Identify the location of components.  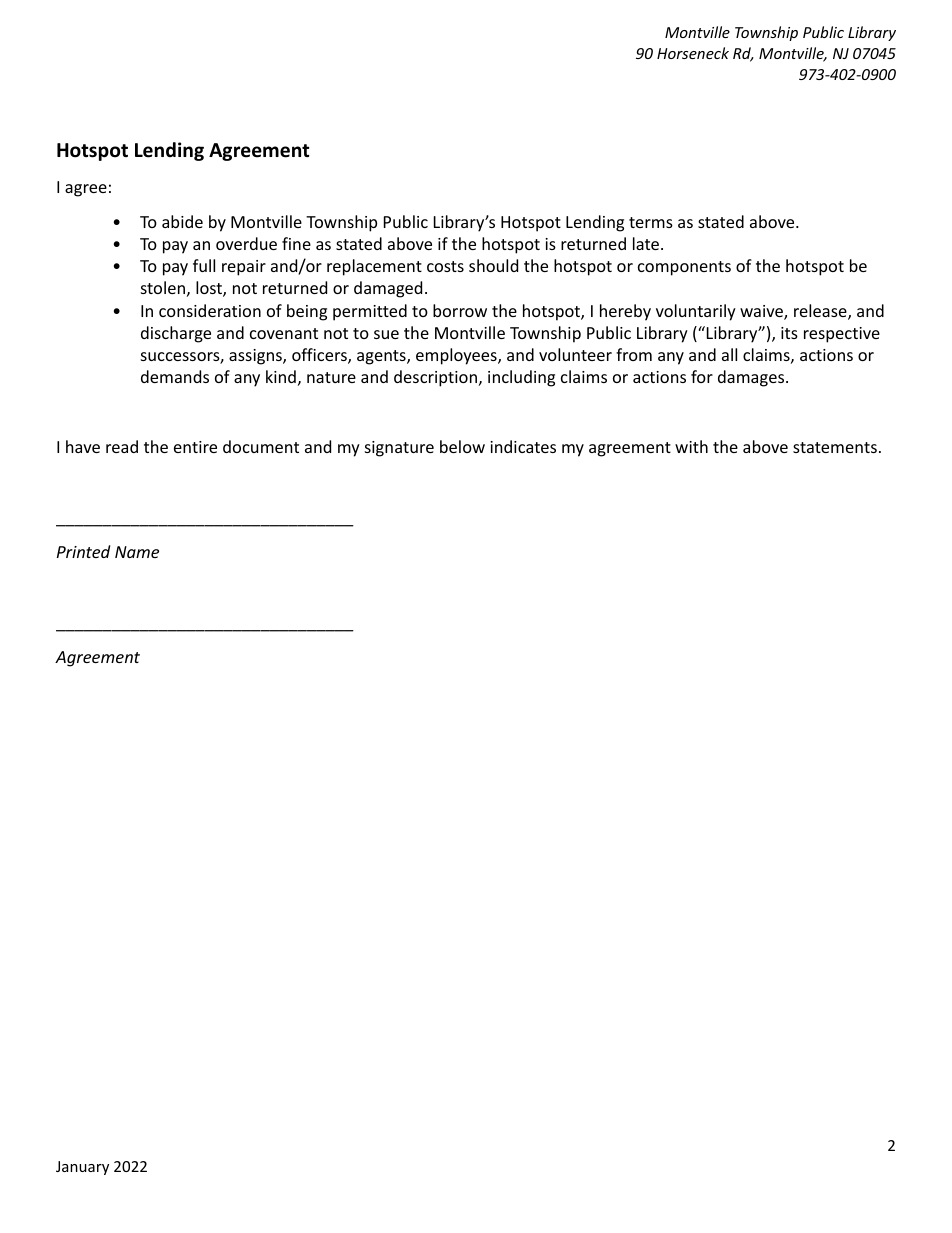
(684, 268).
